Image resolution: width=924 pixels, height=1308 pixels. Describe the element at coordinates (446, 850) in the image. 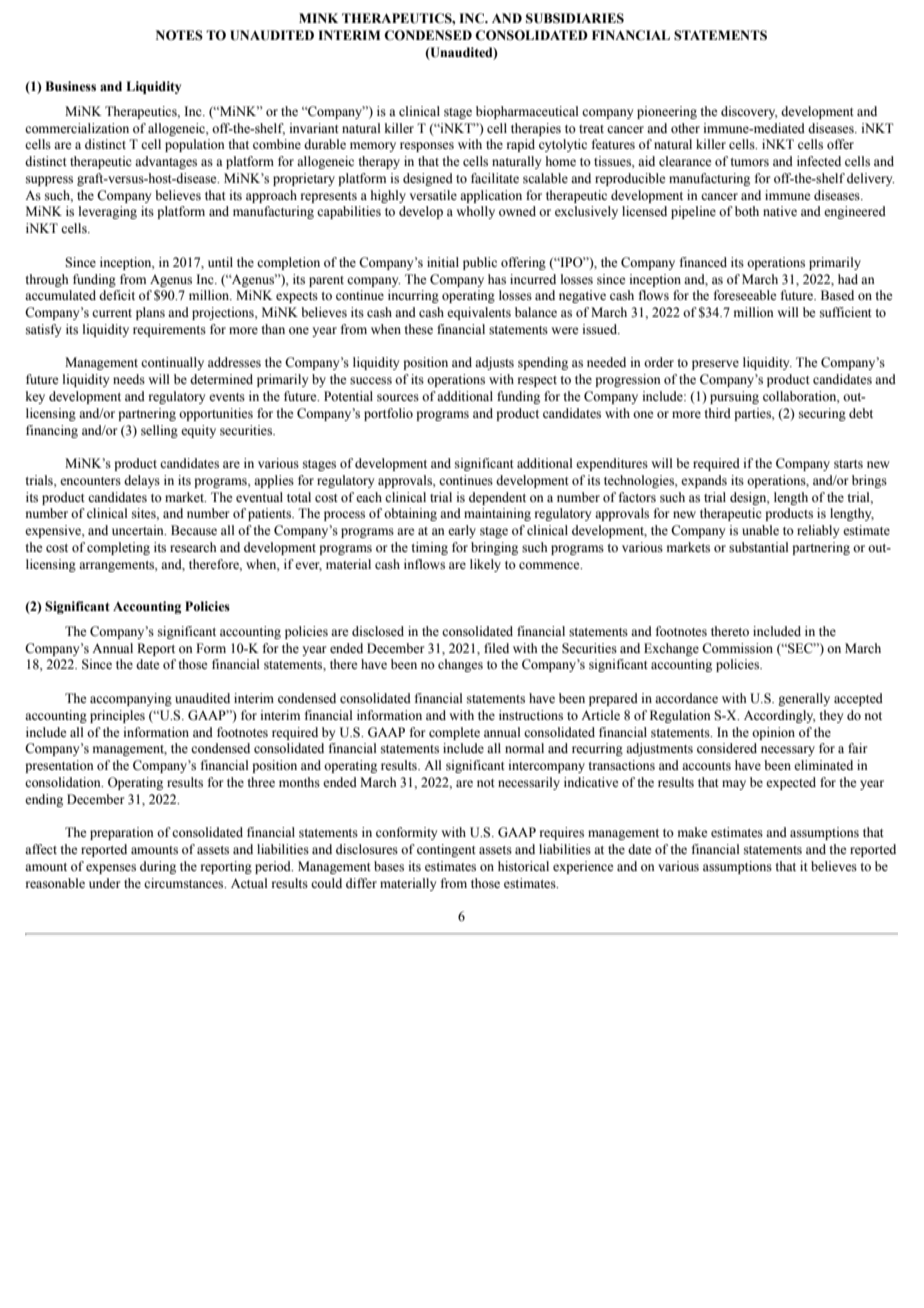

I see `contingent` at that location.
